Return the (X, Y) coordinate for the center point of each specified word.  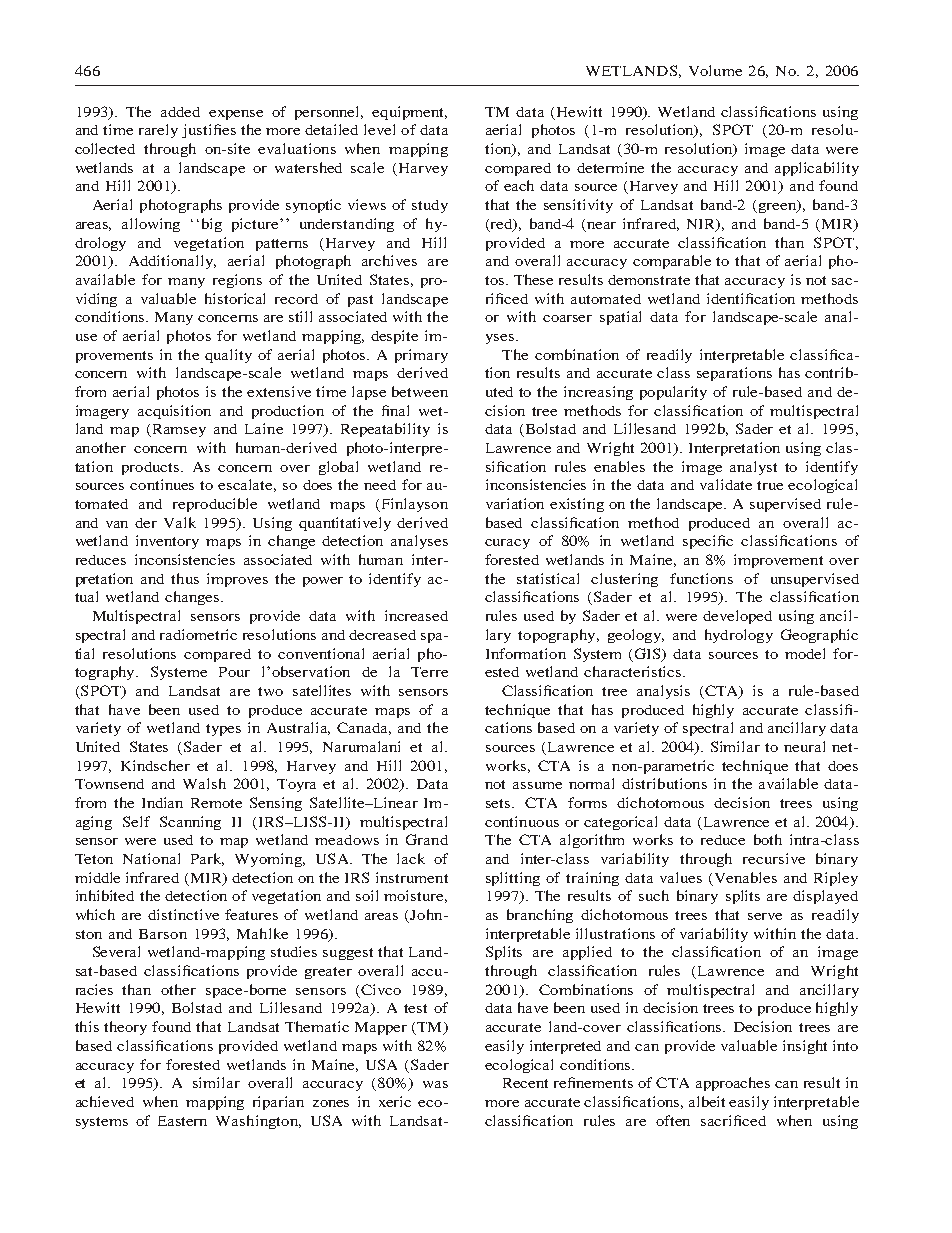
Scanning (190, 823)
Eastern (182, 1121)
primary (421, 356)
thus (185, 578)
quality (228, 356)
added (180, 112)
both (768, 839)
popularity (673, 393)
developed (737, 617)
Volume (715, 70)
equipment (409, 113)
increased (416, 615)
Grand (427, 839)
